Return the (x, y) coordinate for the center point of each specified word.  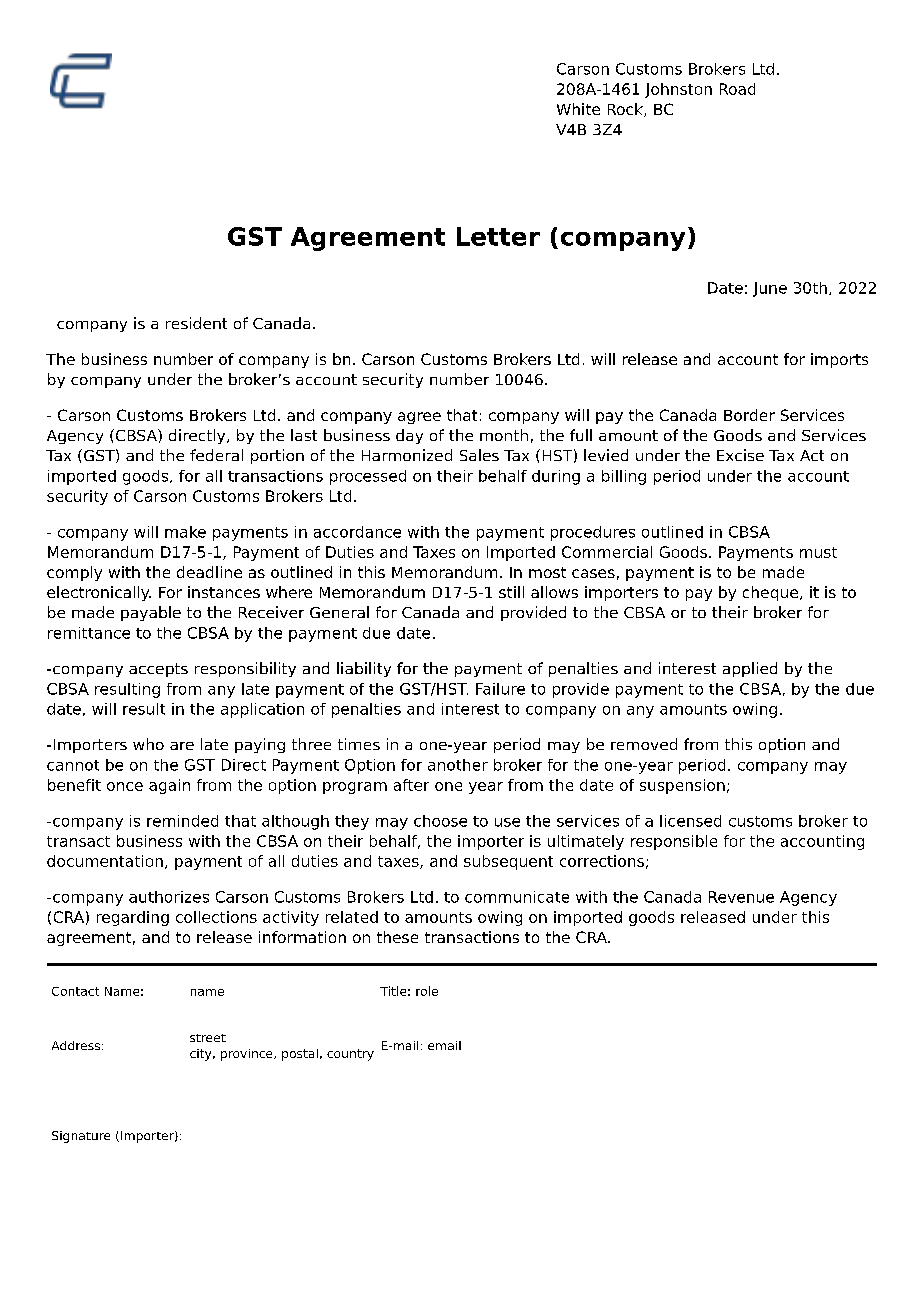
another (458, 765)
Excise (740, 455)
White (578, 109)
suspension (682, 786)
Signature (81, 1137)
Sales (479, 455)
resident (196, 323)
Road (737, 89)
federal (216, 455)
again (169, 786)
